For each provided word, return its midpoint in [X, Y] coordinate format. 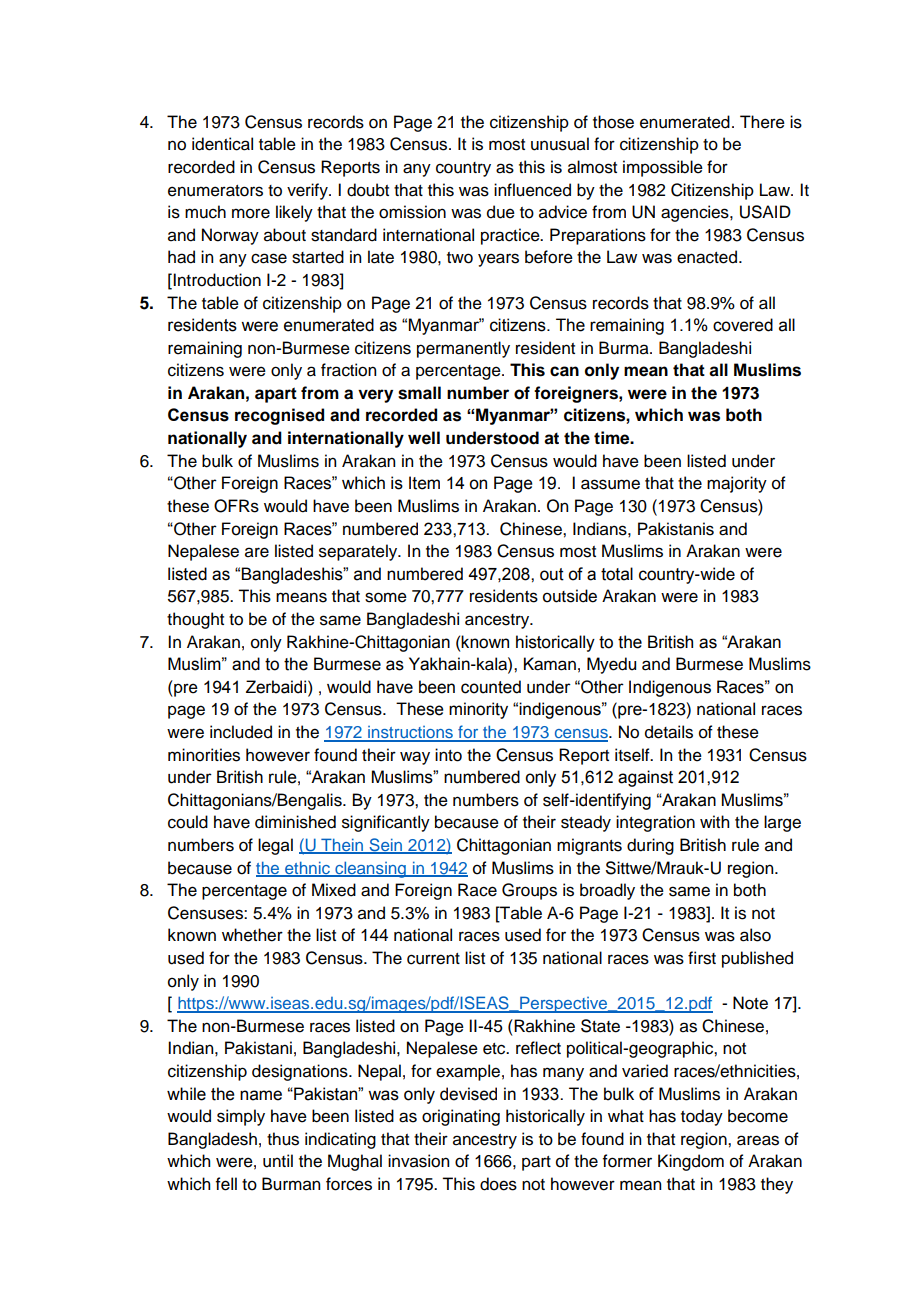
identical [222, 144]
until [278, 1161]
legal [275, 846]
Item [424, 483]
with [714, 821]
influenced [532, 190]
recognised [279, 416]
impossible [663, 168]
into [448, 755]
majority [737, 484]
